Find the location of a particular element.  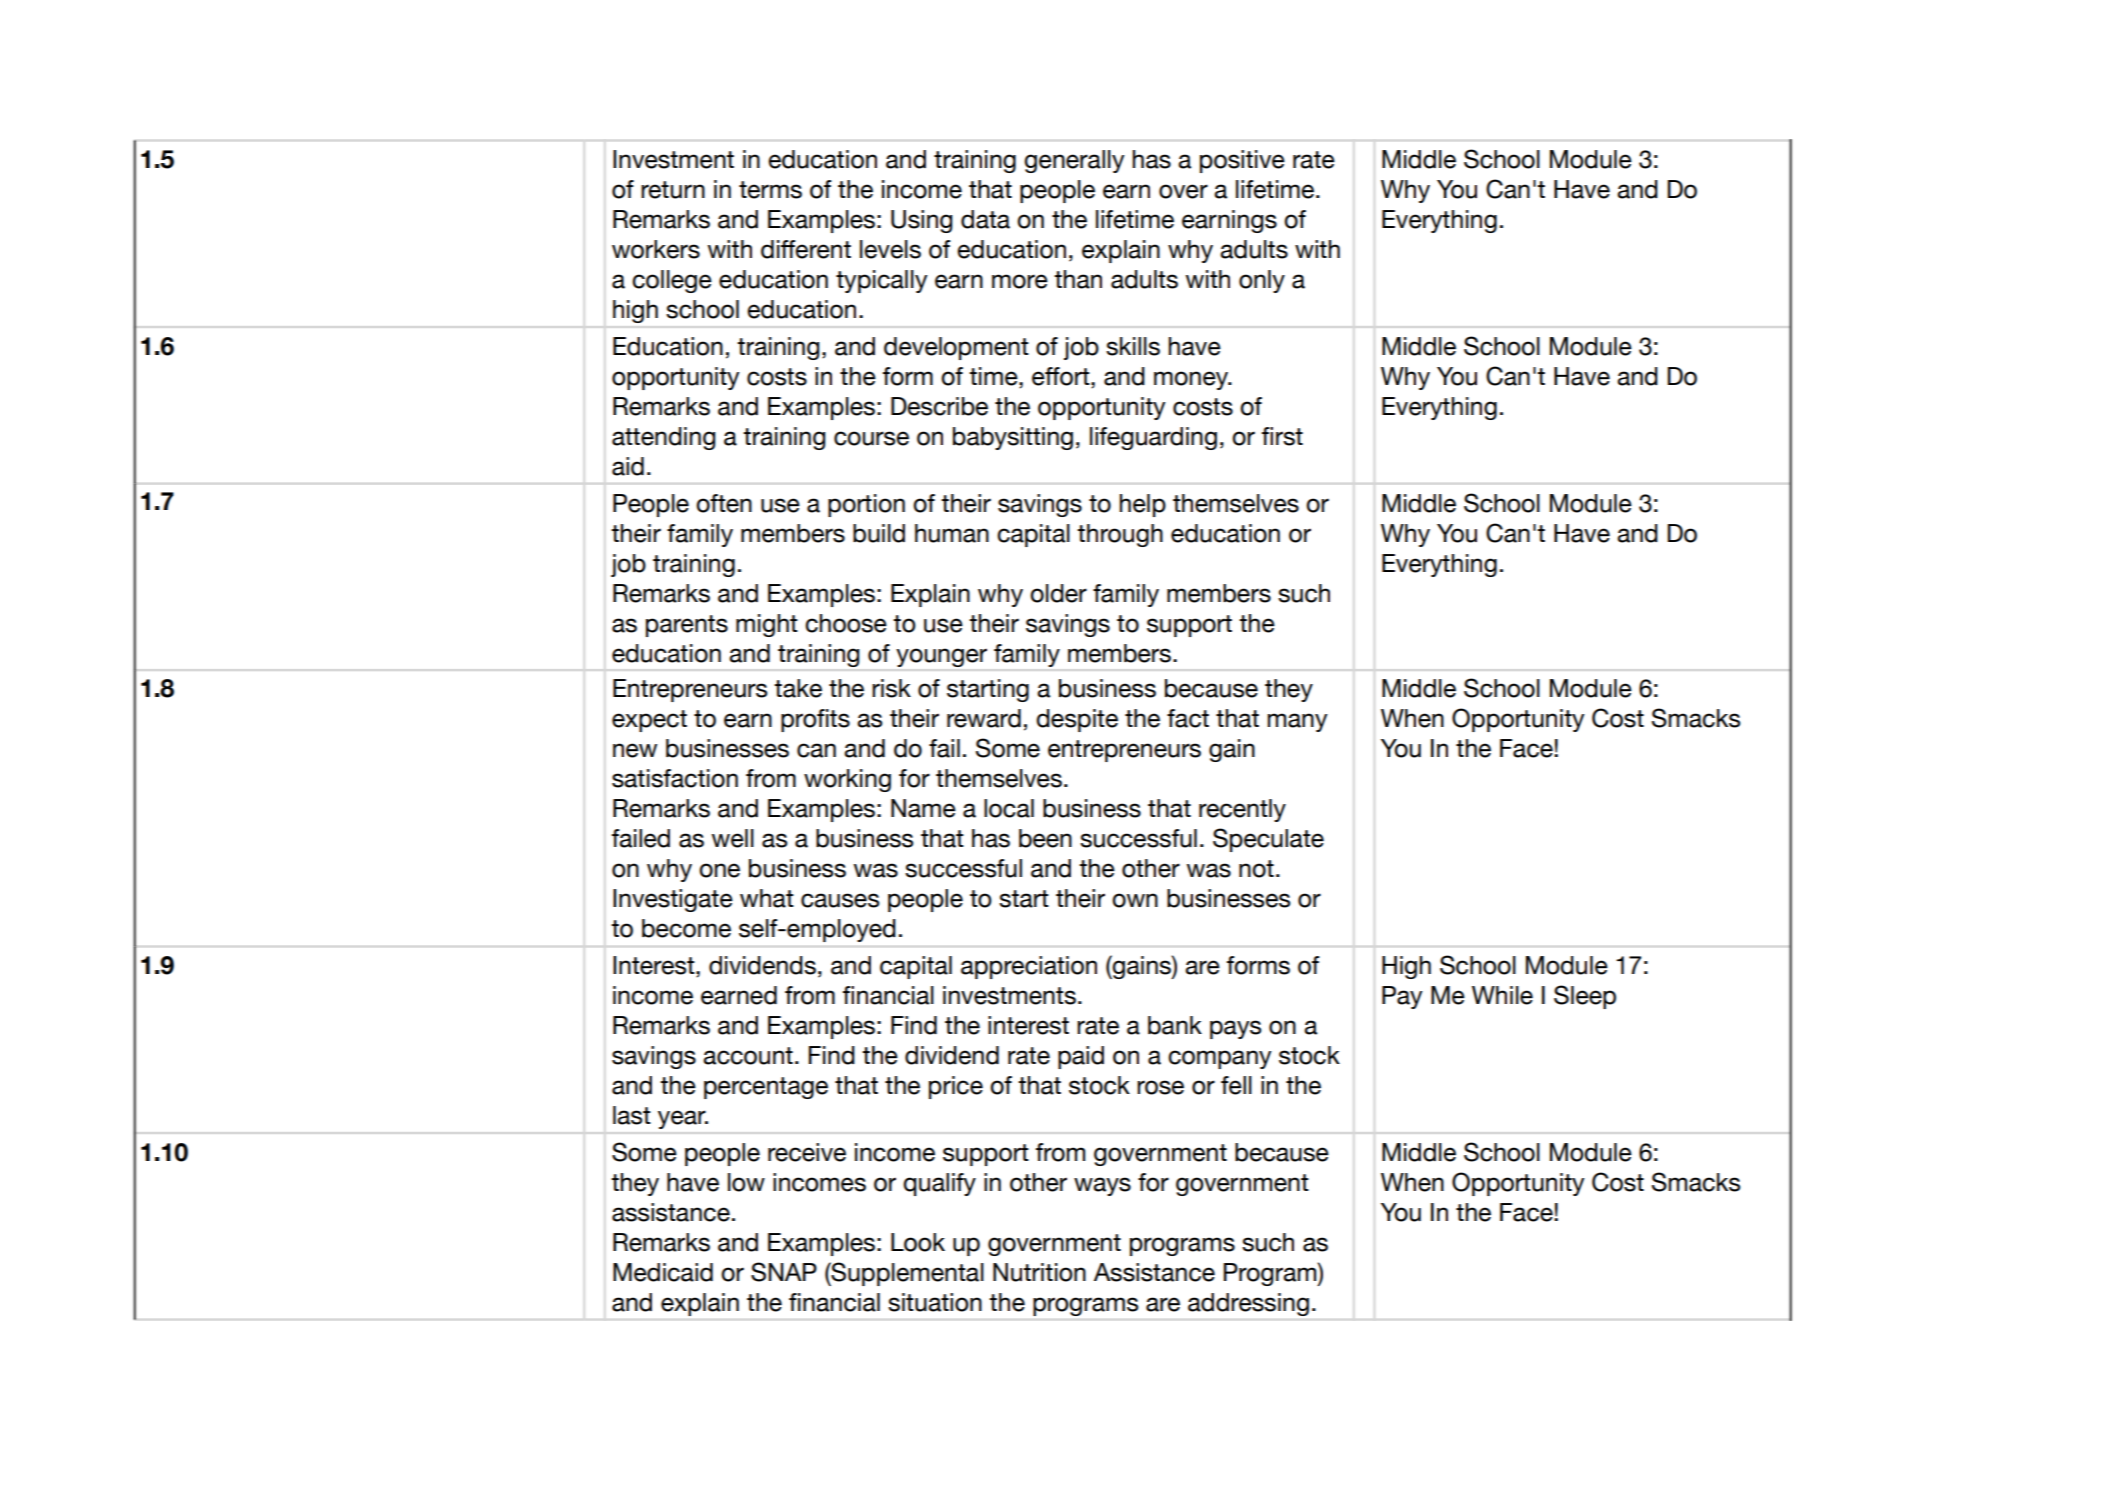

SNAP is located at coordinates (784, 1272).
